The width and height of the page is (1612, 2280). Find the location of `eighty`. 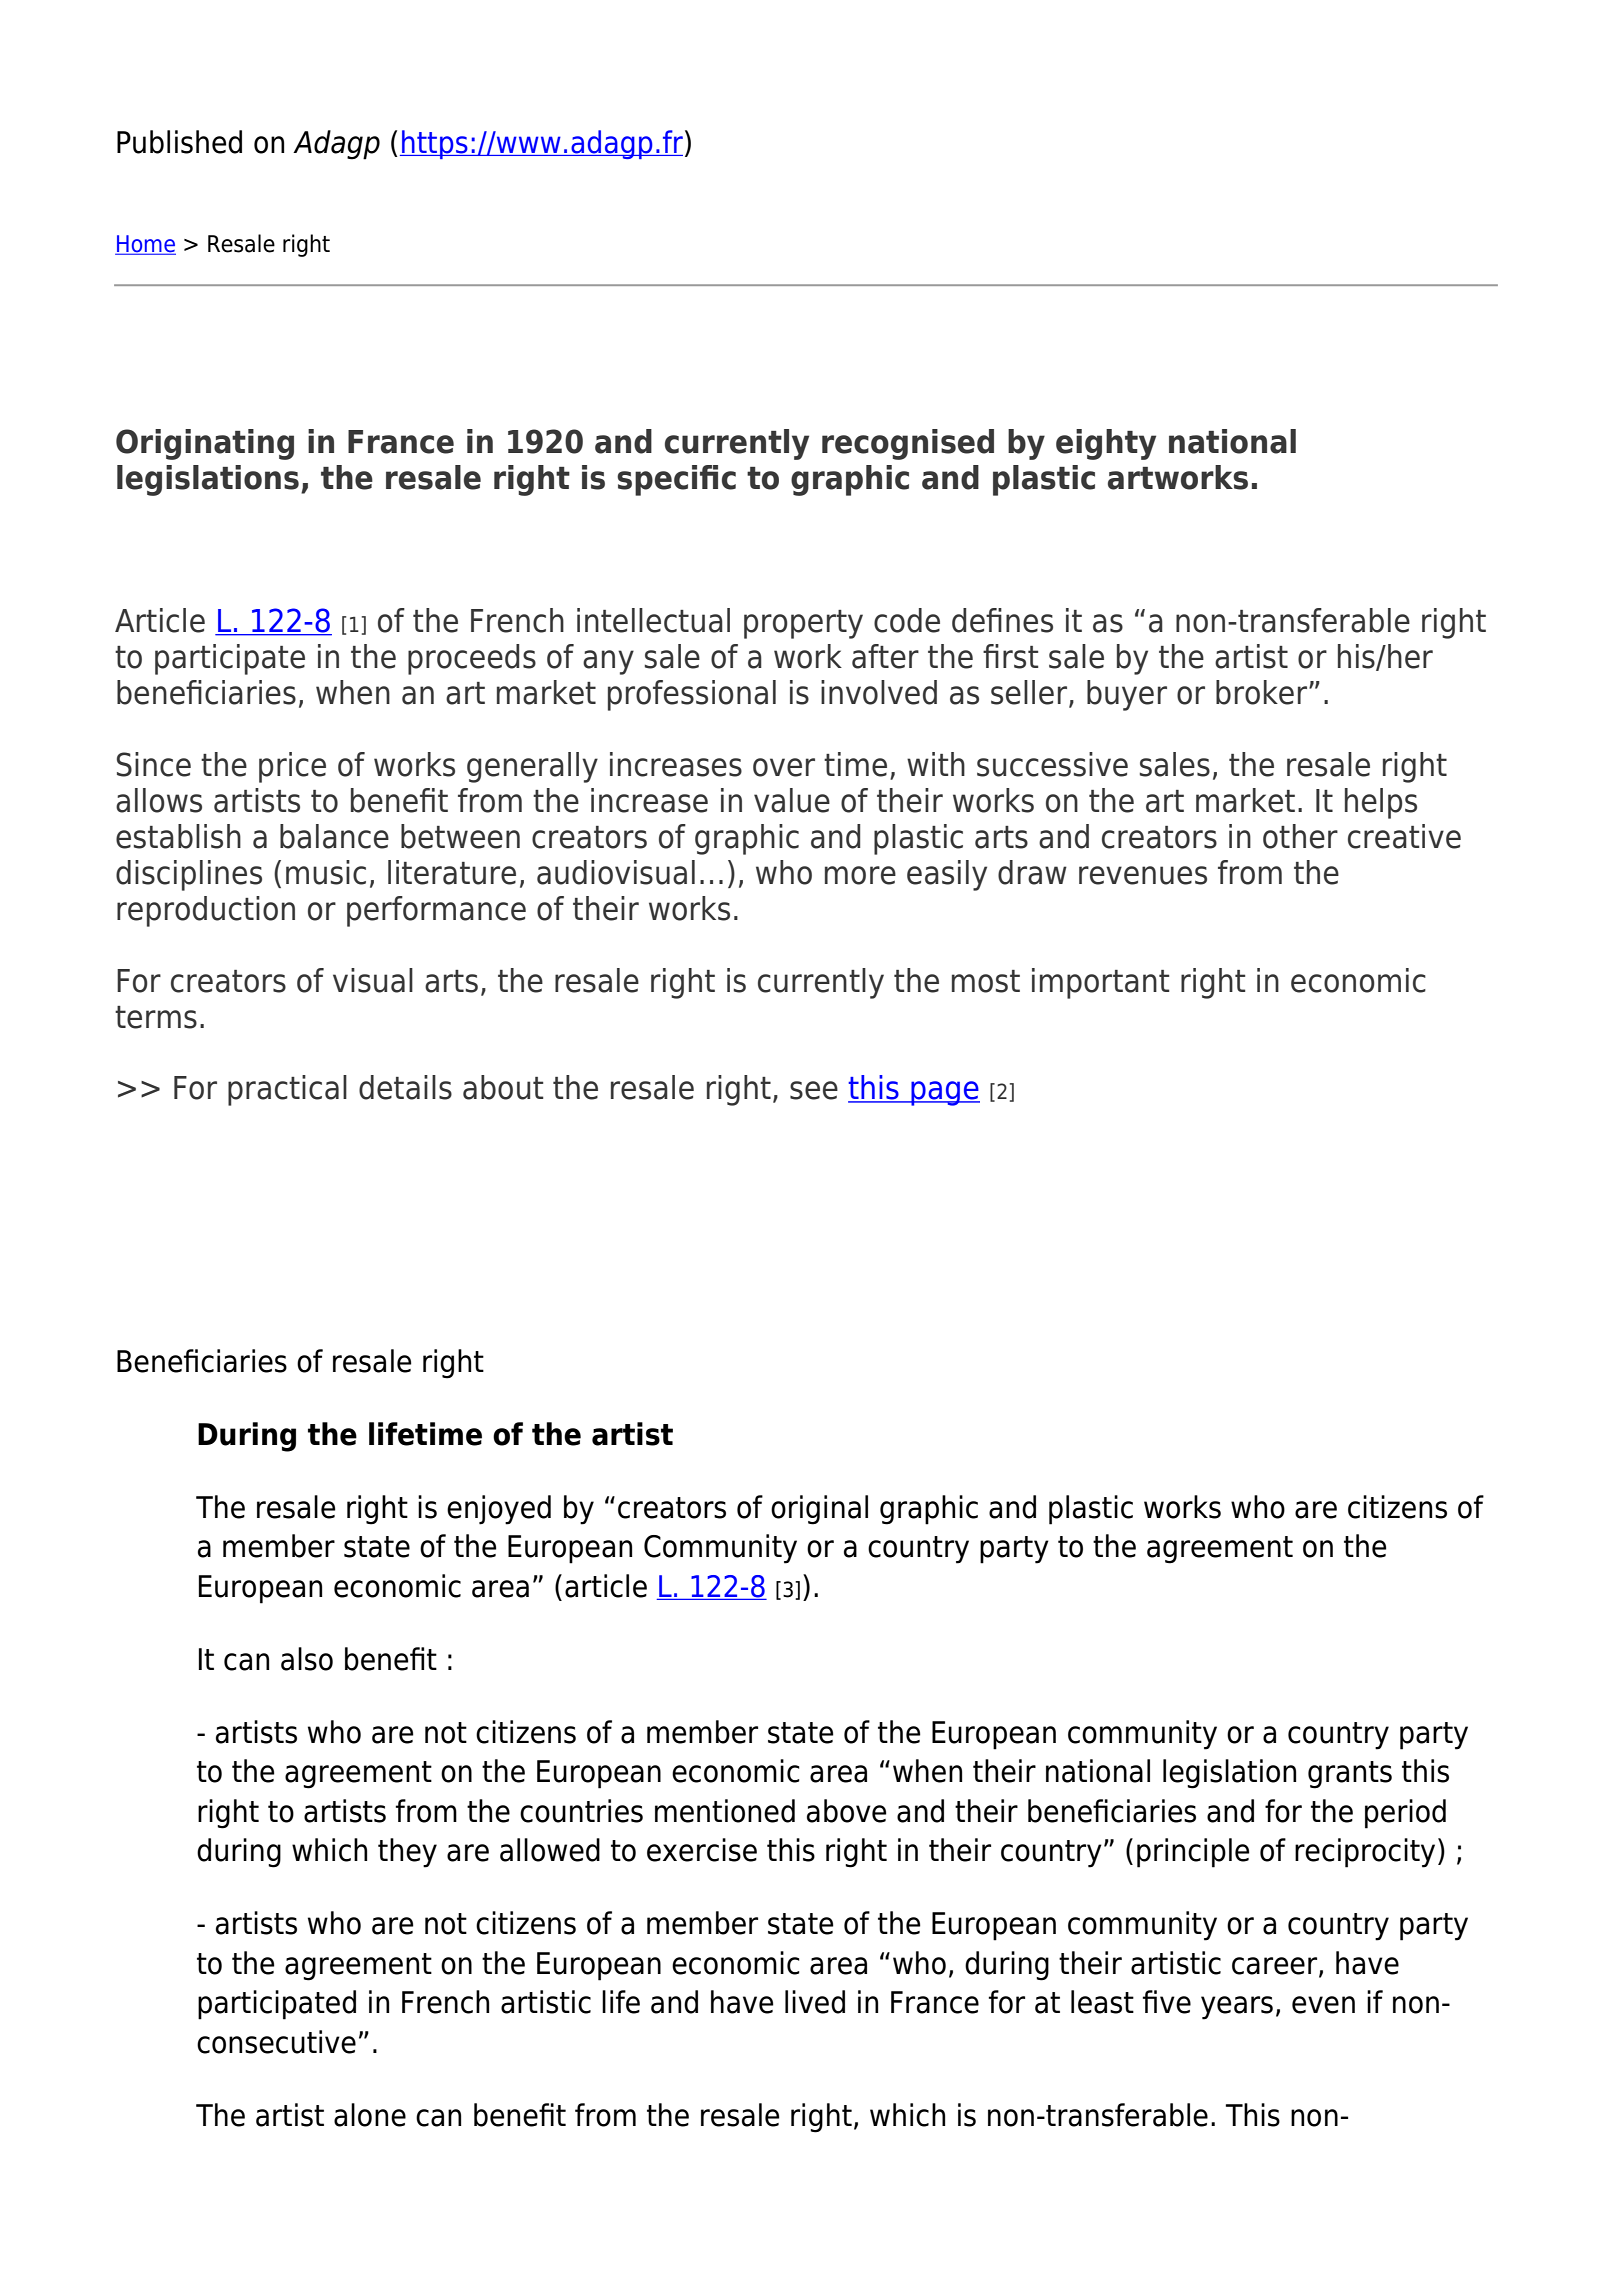

eighty is located at coordinates (1106, 444).
